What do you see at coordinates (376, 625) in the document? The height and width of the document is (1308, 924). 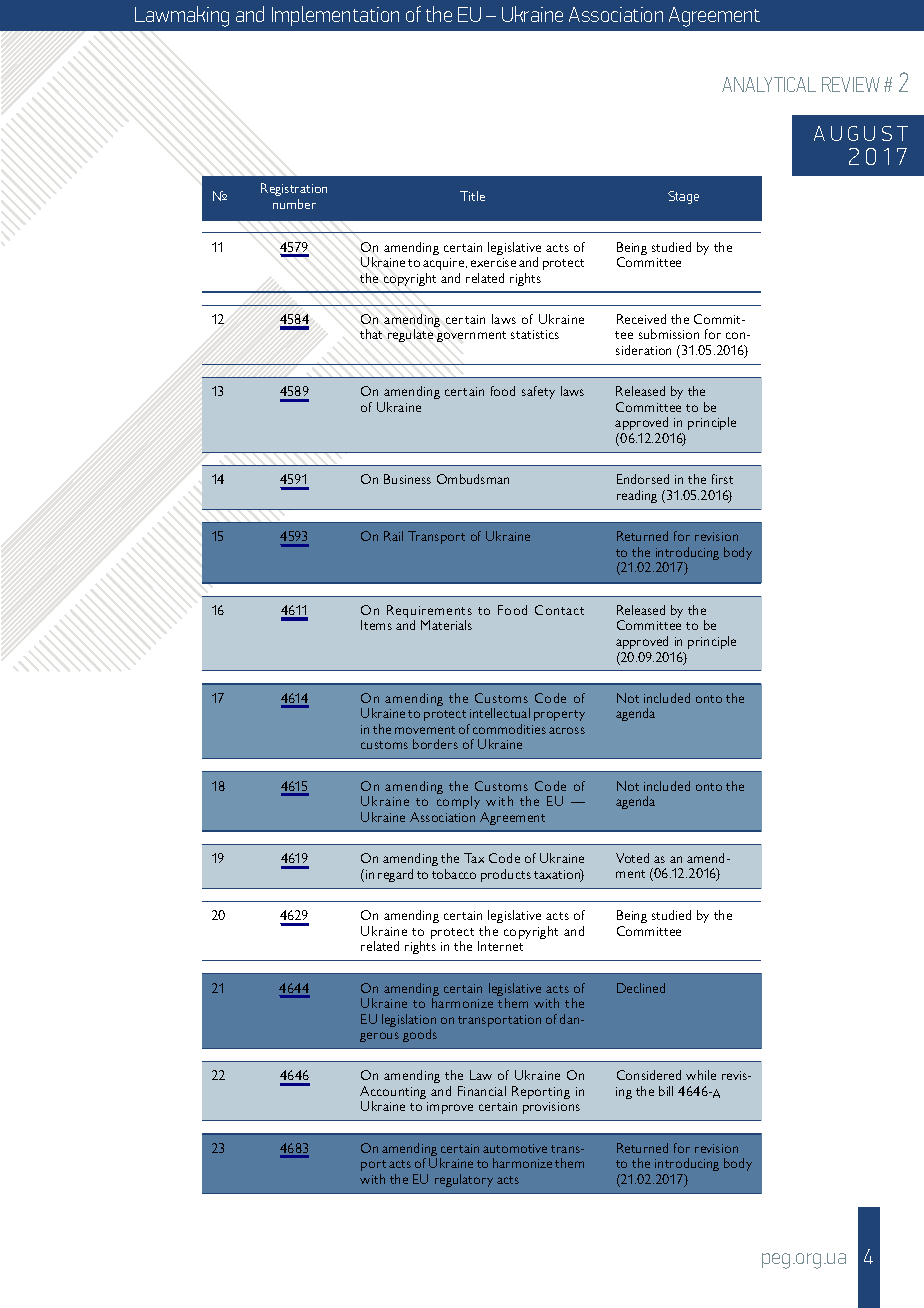 I see `Items` at bounding box center [376, 625].
